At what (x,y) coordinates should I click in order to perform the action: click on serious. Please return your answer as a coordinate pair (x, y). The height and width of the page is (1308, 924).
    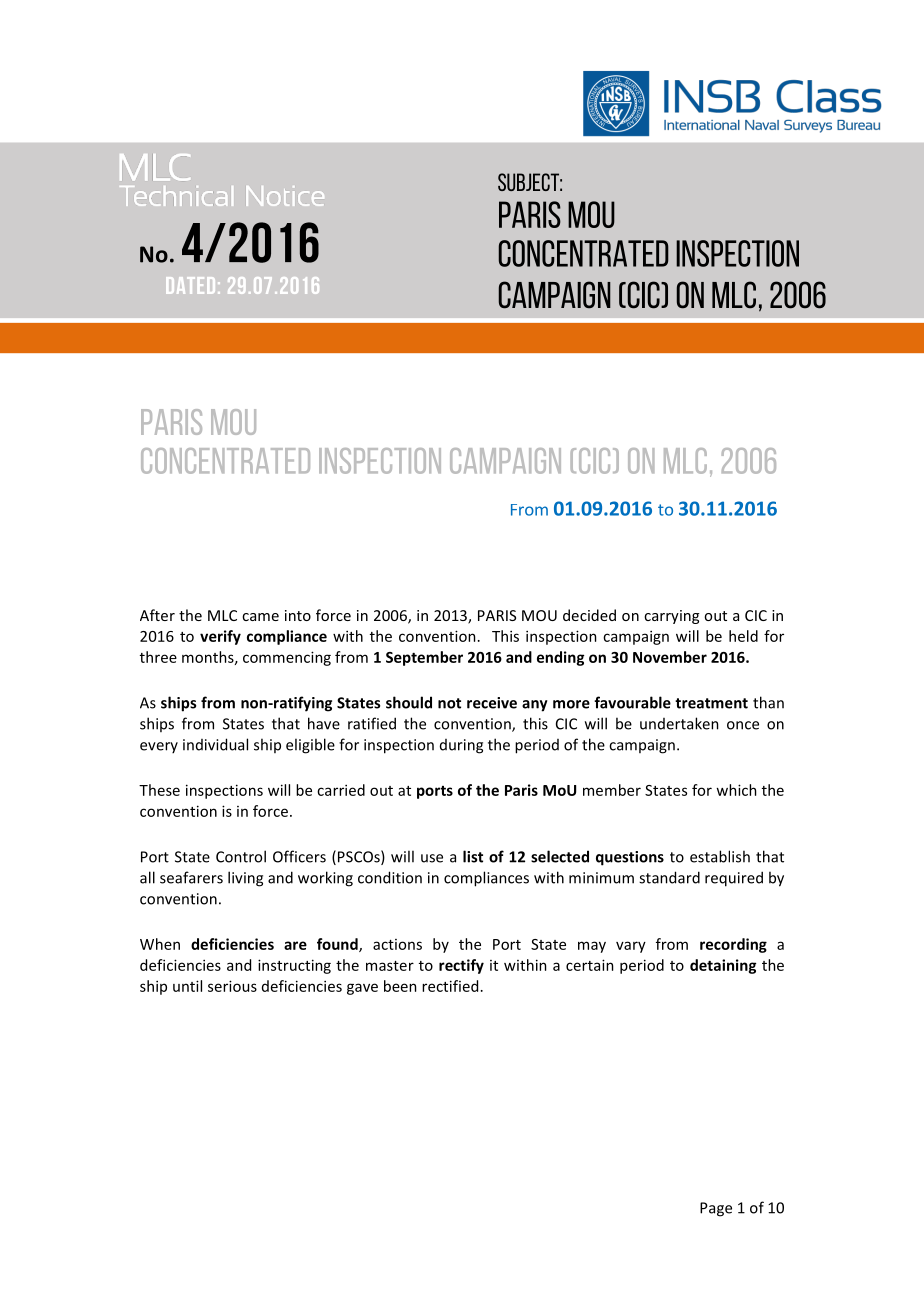
    Looking at the image, I should click on (232, 986).
